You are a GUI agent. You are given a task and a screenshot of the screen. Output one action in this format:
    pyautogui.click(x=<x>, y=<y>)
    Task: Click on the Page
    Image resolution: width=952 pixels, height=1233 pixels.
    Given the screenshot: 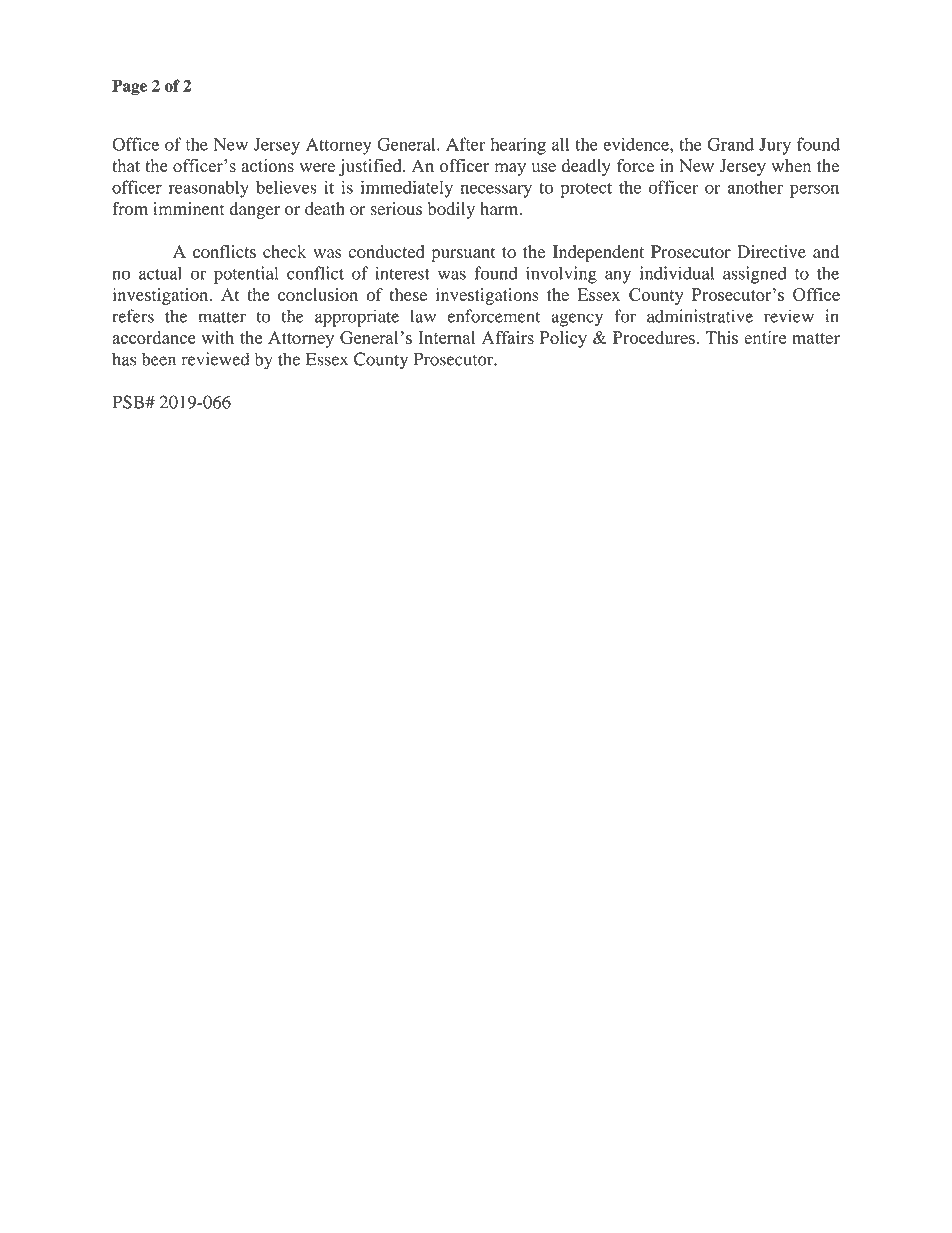 What is the action you would take?
    pyautogui.click(x=129, y=87)
